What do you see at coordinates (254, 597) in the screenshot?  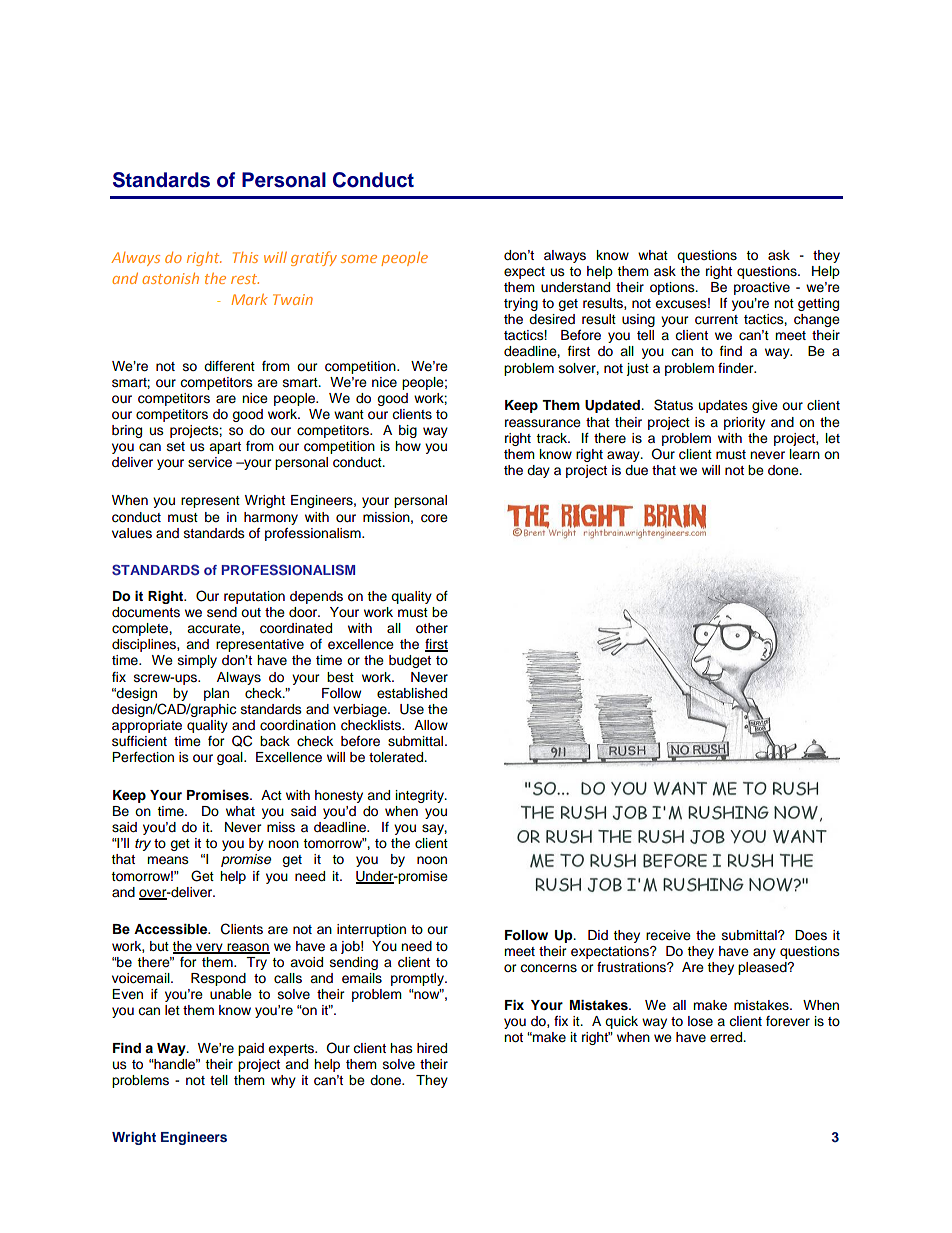 I see `reputation` at bounding box center [254, 597].
